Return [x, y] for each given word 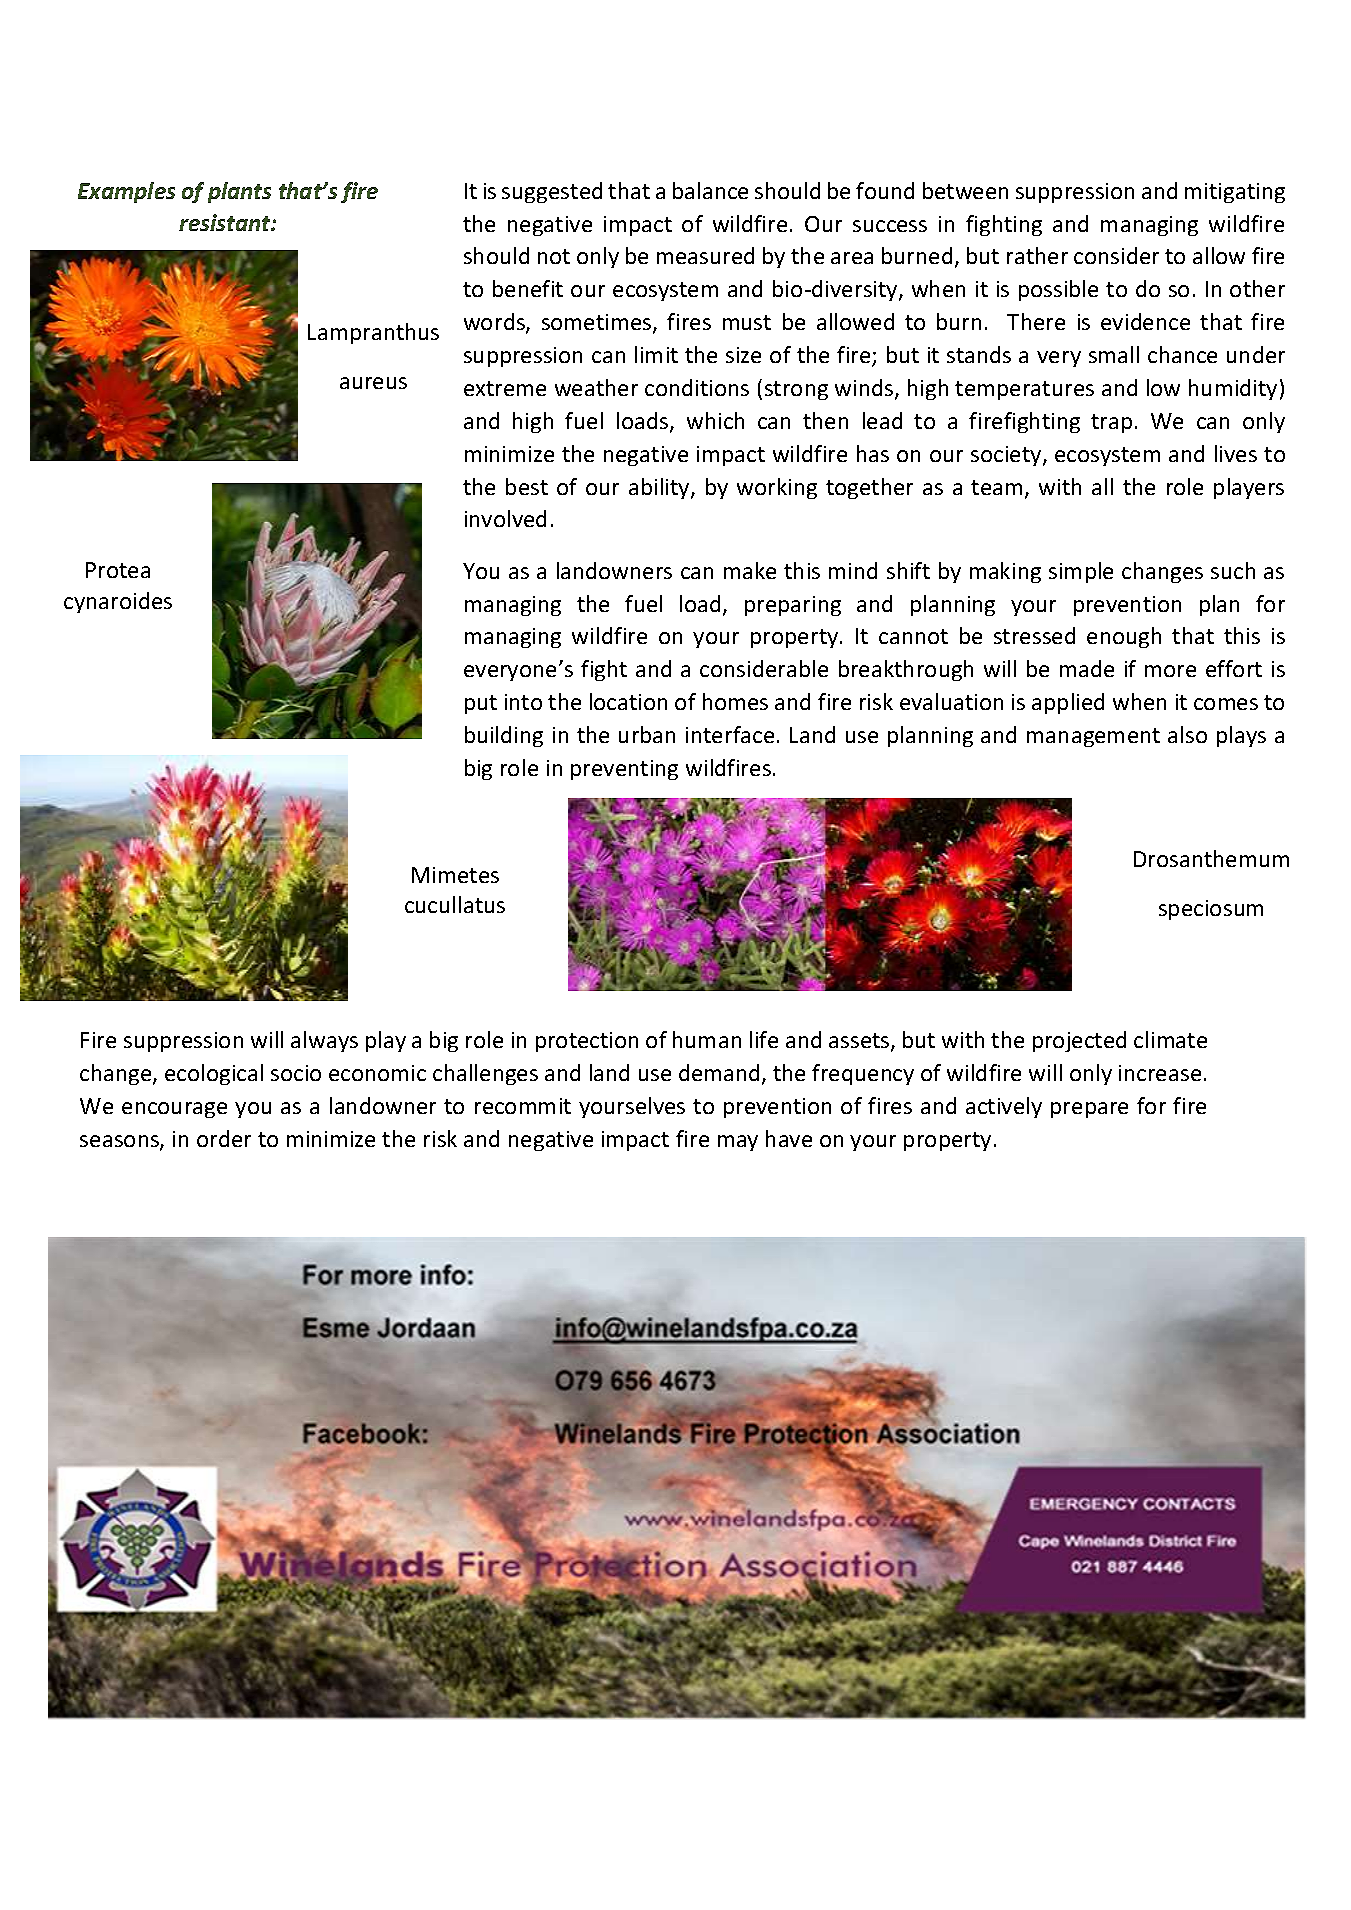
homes [735, 701]
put [481, 704]
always [324, 1041]
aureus [373, 383]
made [1087, 668]
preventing [624, 770]
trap [1111, 423]
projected [1079, 1041]
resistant [226, 222]
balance [710, 190]
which [715, 420]
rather [1037, 255]
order [224, 1138]
